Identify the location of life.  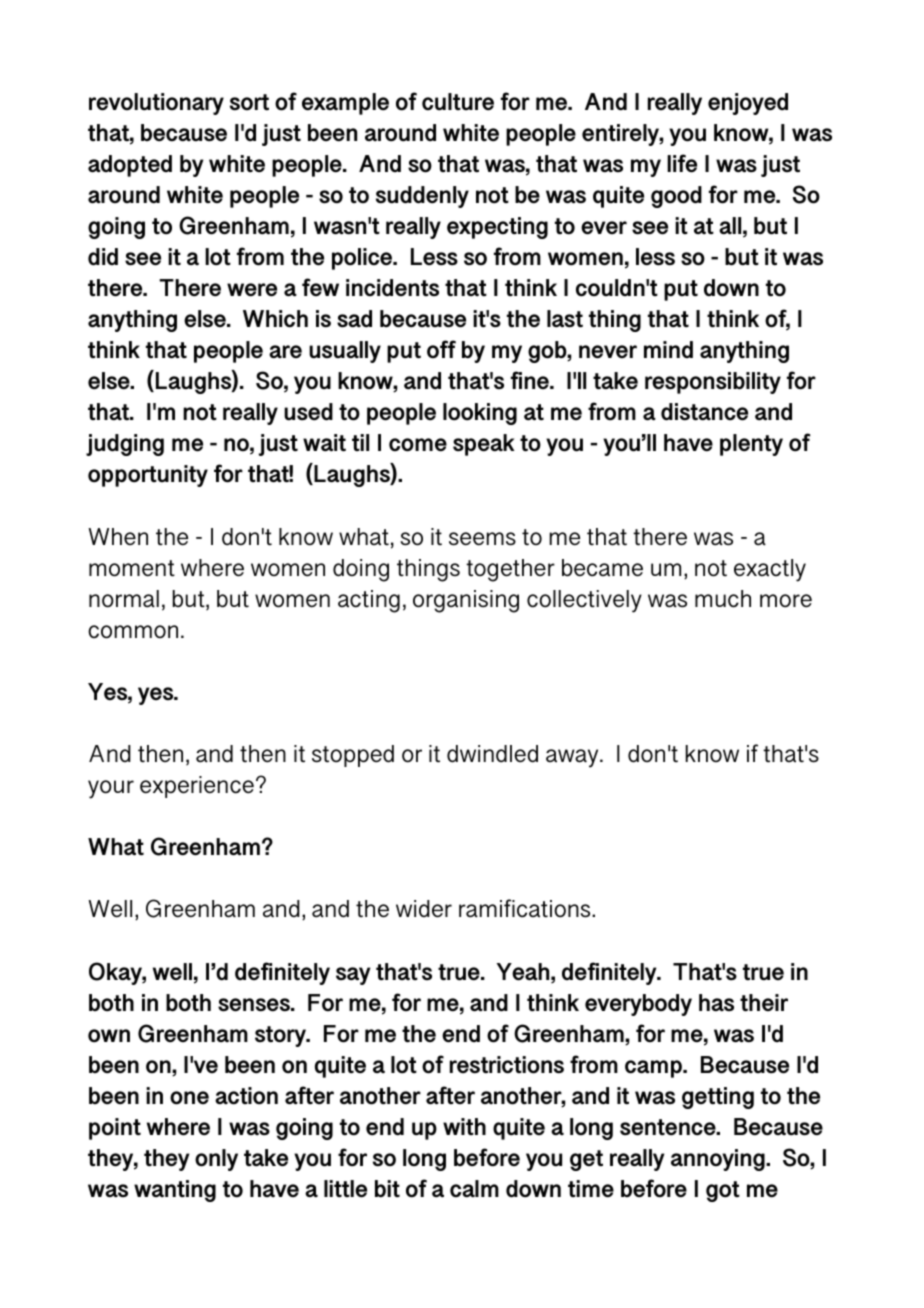
(682, 163).
